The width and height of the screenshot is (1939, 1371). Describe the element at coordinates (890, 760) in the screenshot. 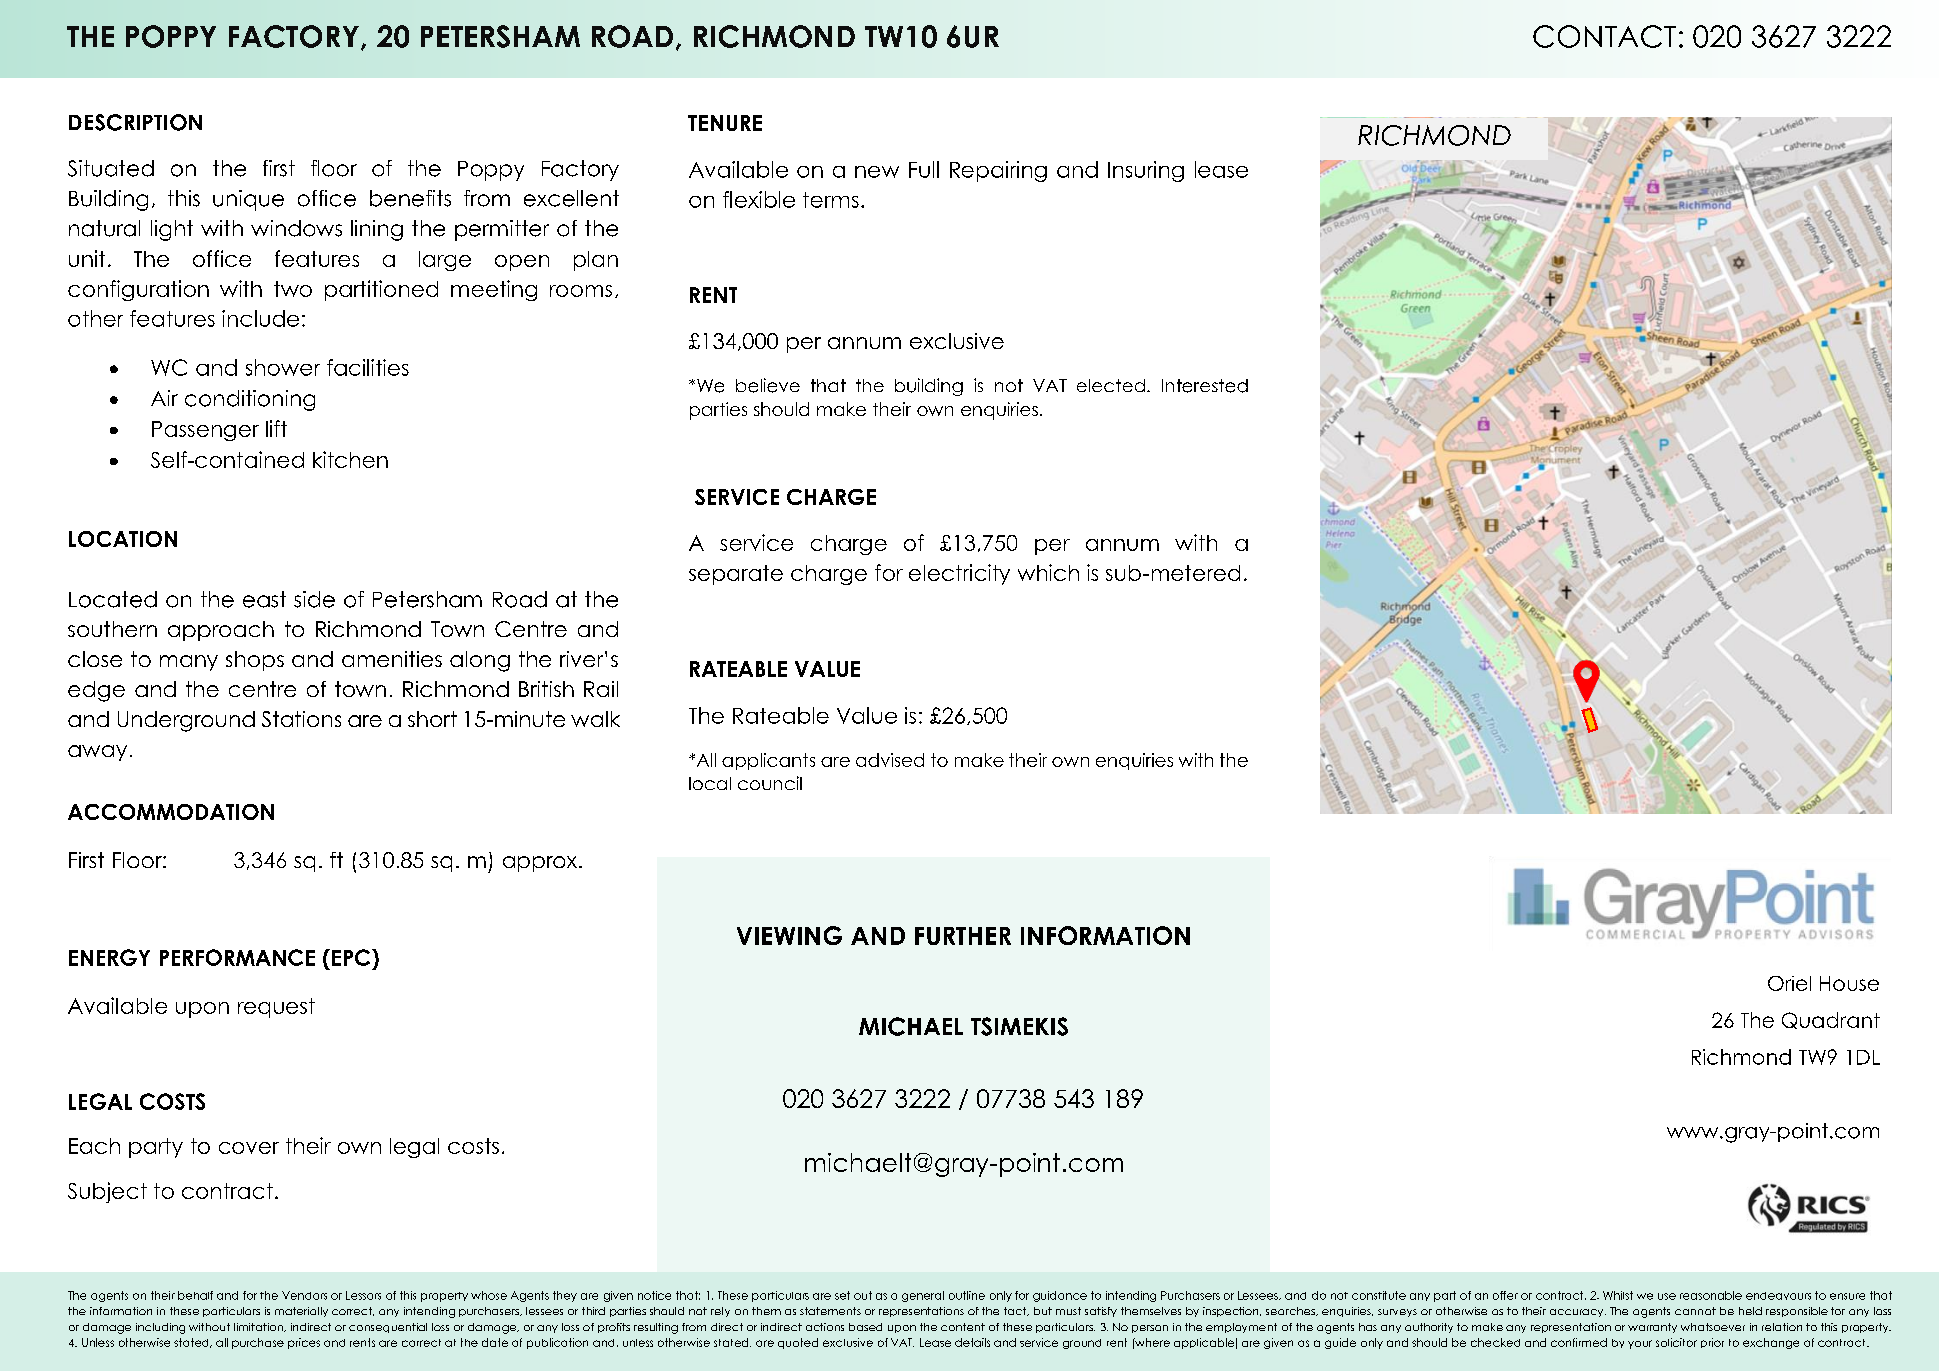

I see `advised` at that location.
